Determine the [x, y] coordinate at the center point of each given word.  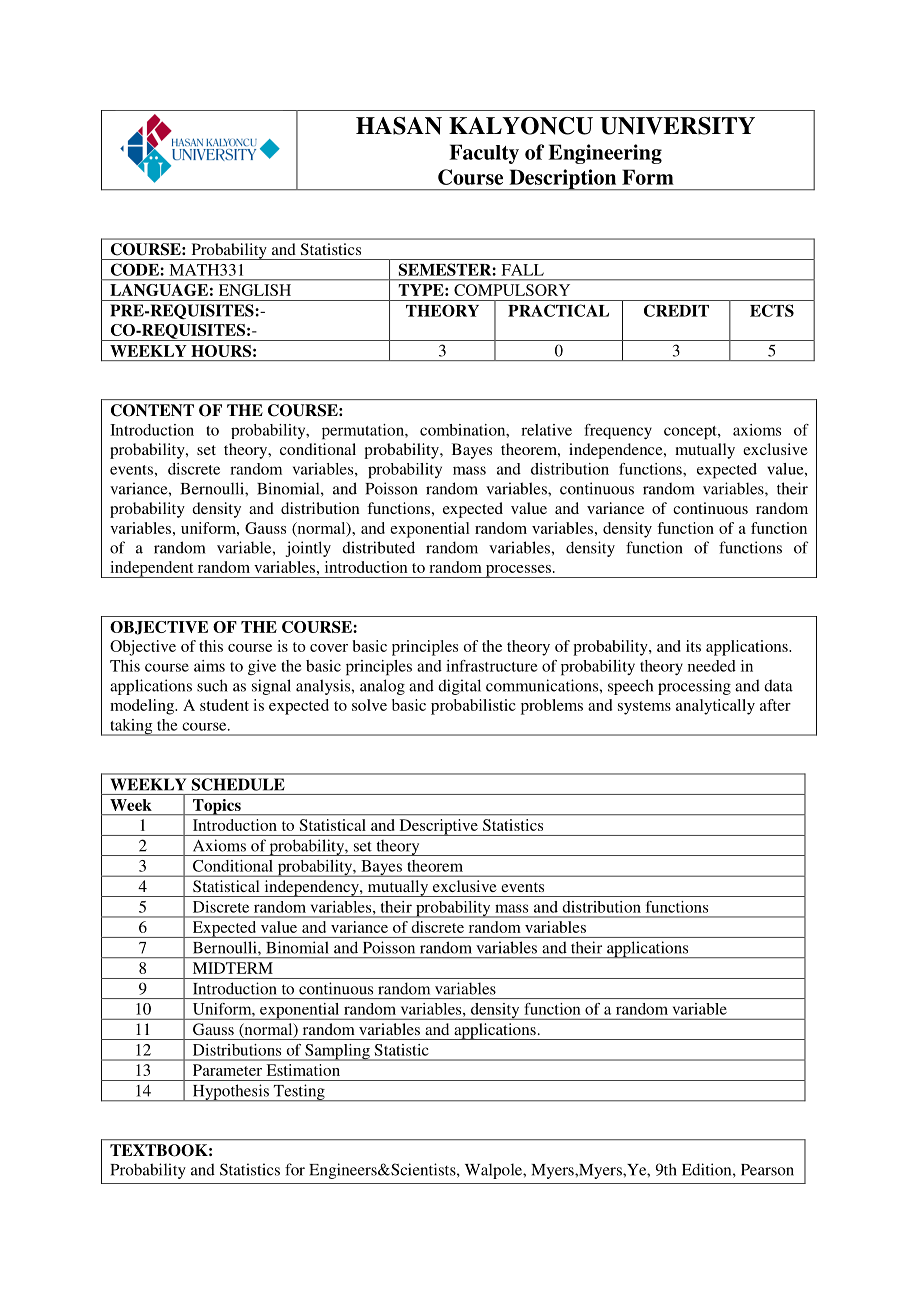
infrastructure [491, 666]
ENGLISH [255, 290]
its [693, 646]
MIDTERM [233, 968]
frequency [618, 431]
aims [209, 666]
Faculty [484, 154]
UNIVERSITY [677, 126]
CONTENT [152, 410]
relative [546, 430]
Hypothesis [230, 1093]
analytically [715, 707]
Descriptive [438, 827]
